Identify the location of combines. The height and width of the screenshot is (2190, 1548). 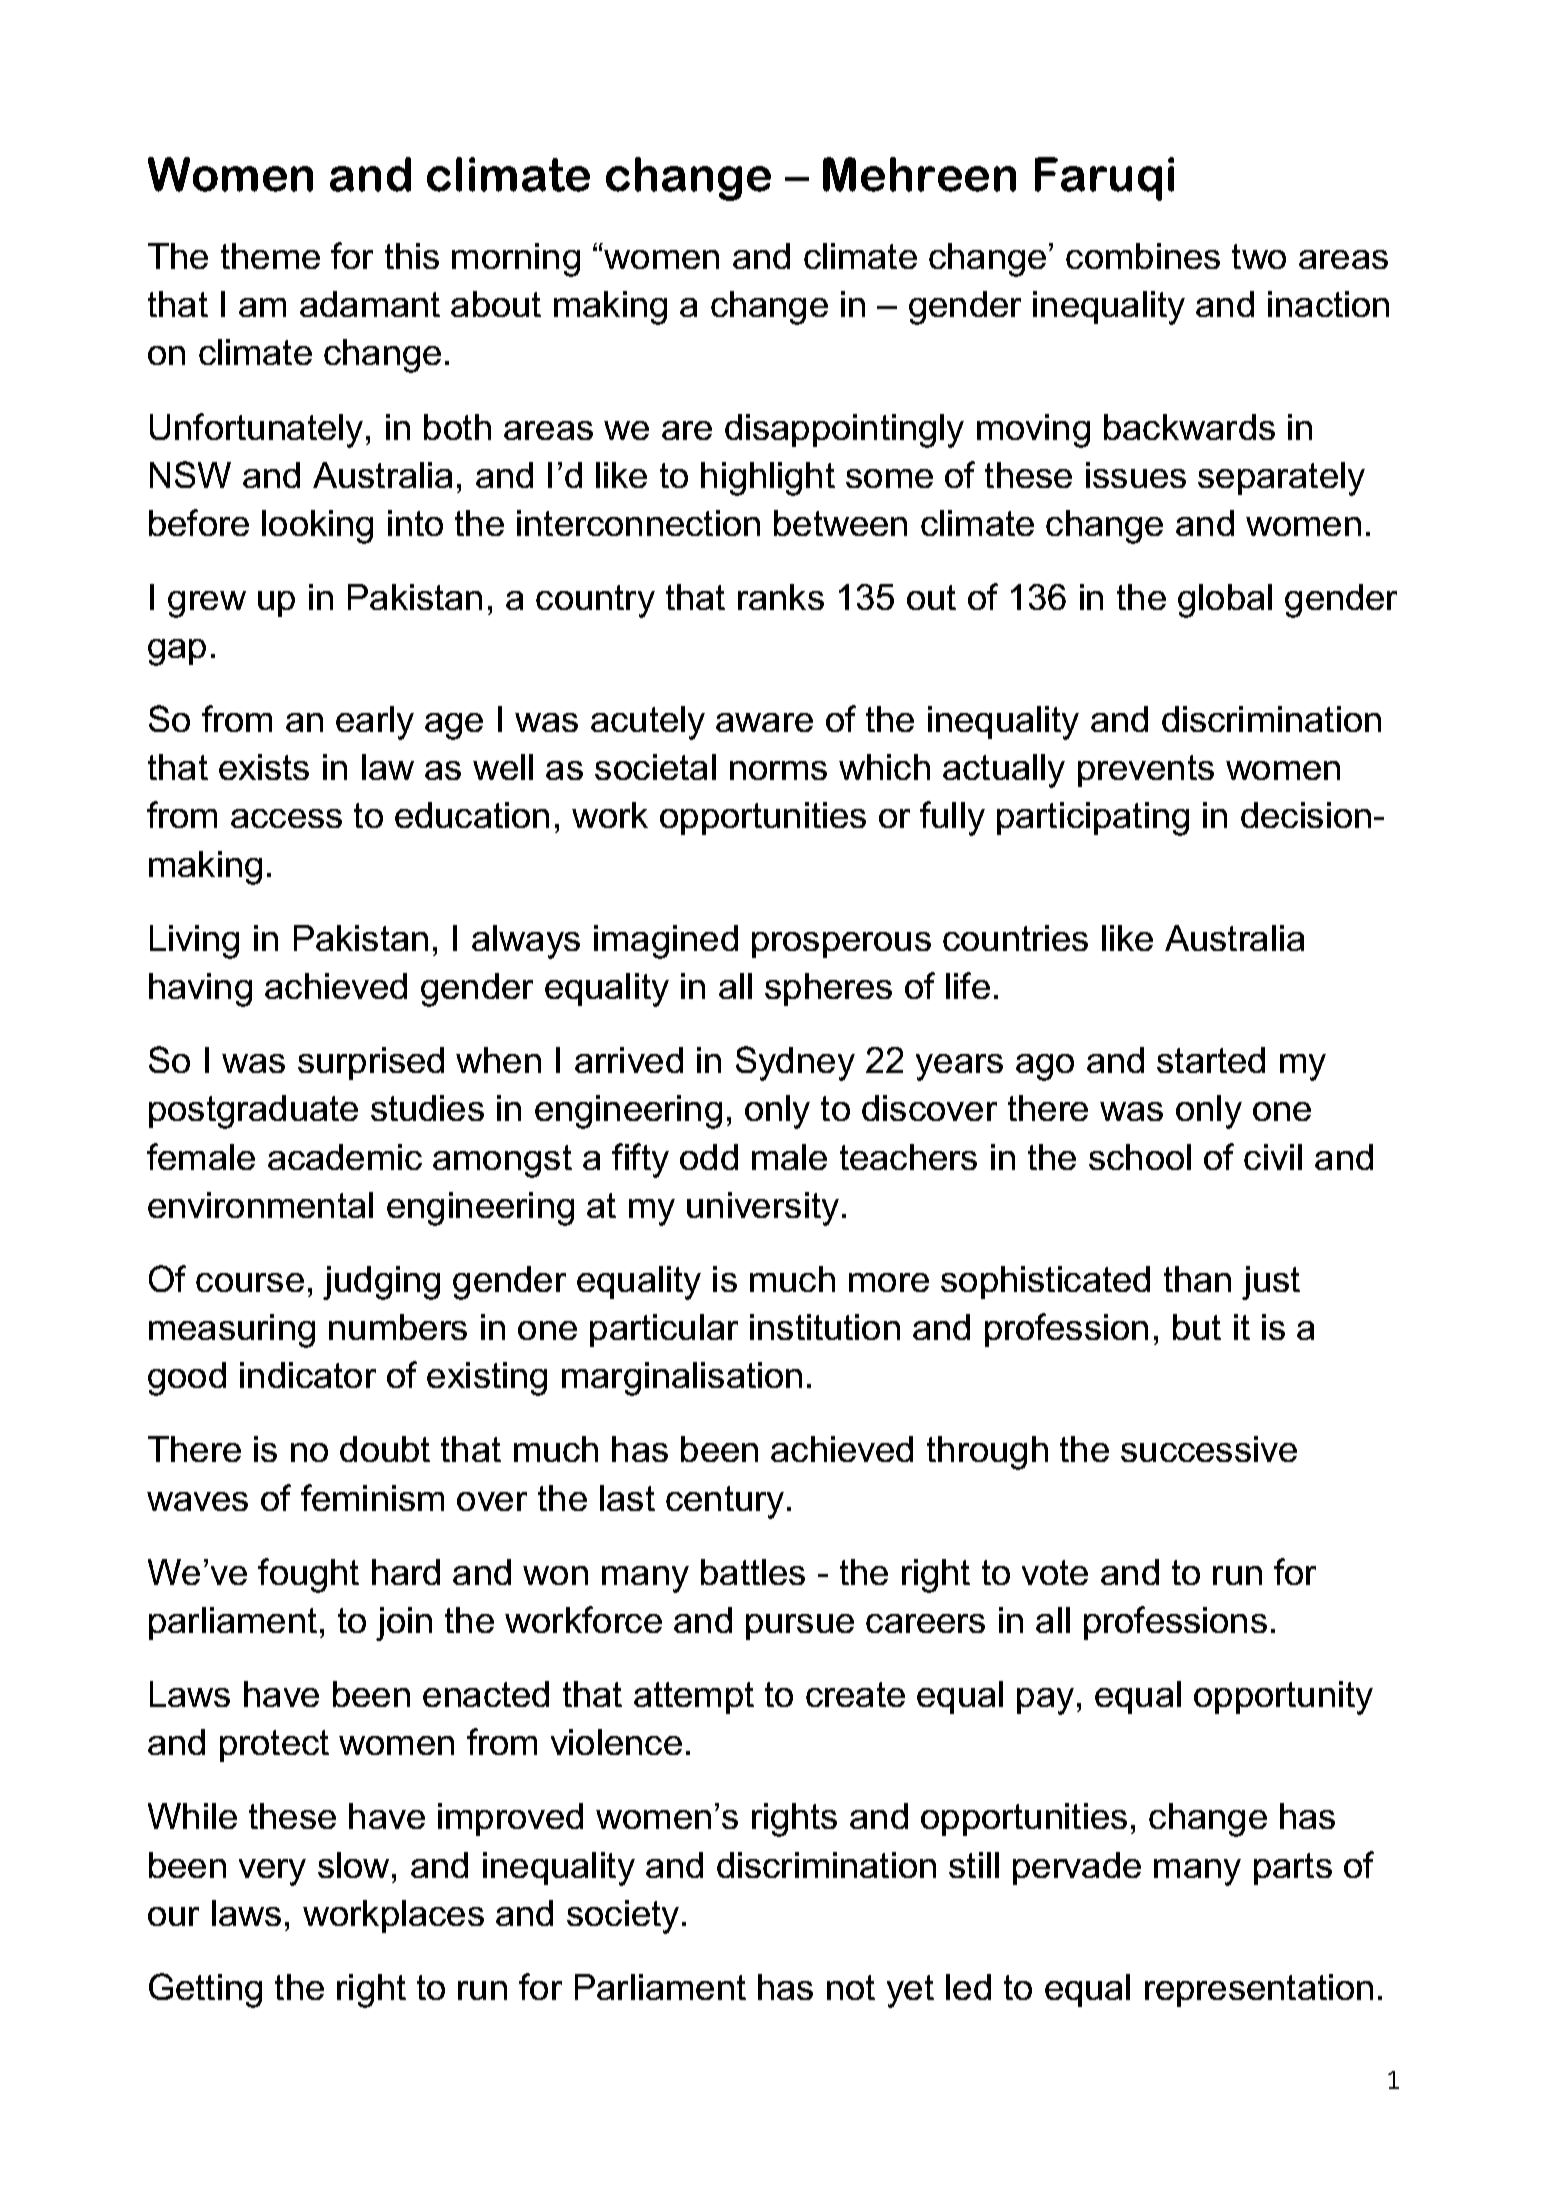
(1143, 256).
